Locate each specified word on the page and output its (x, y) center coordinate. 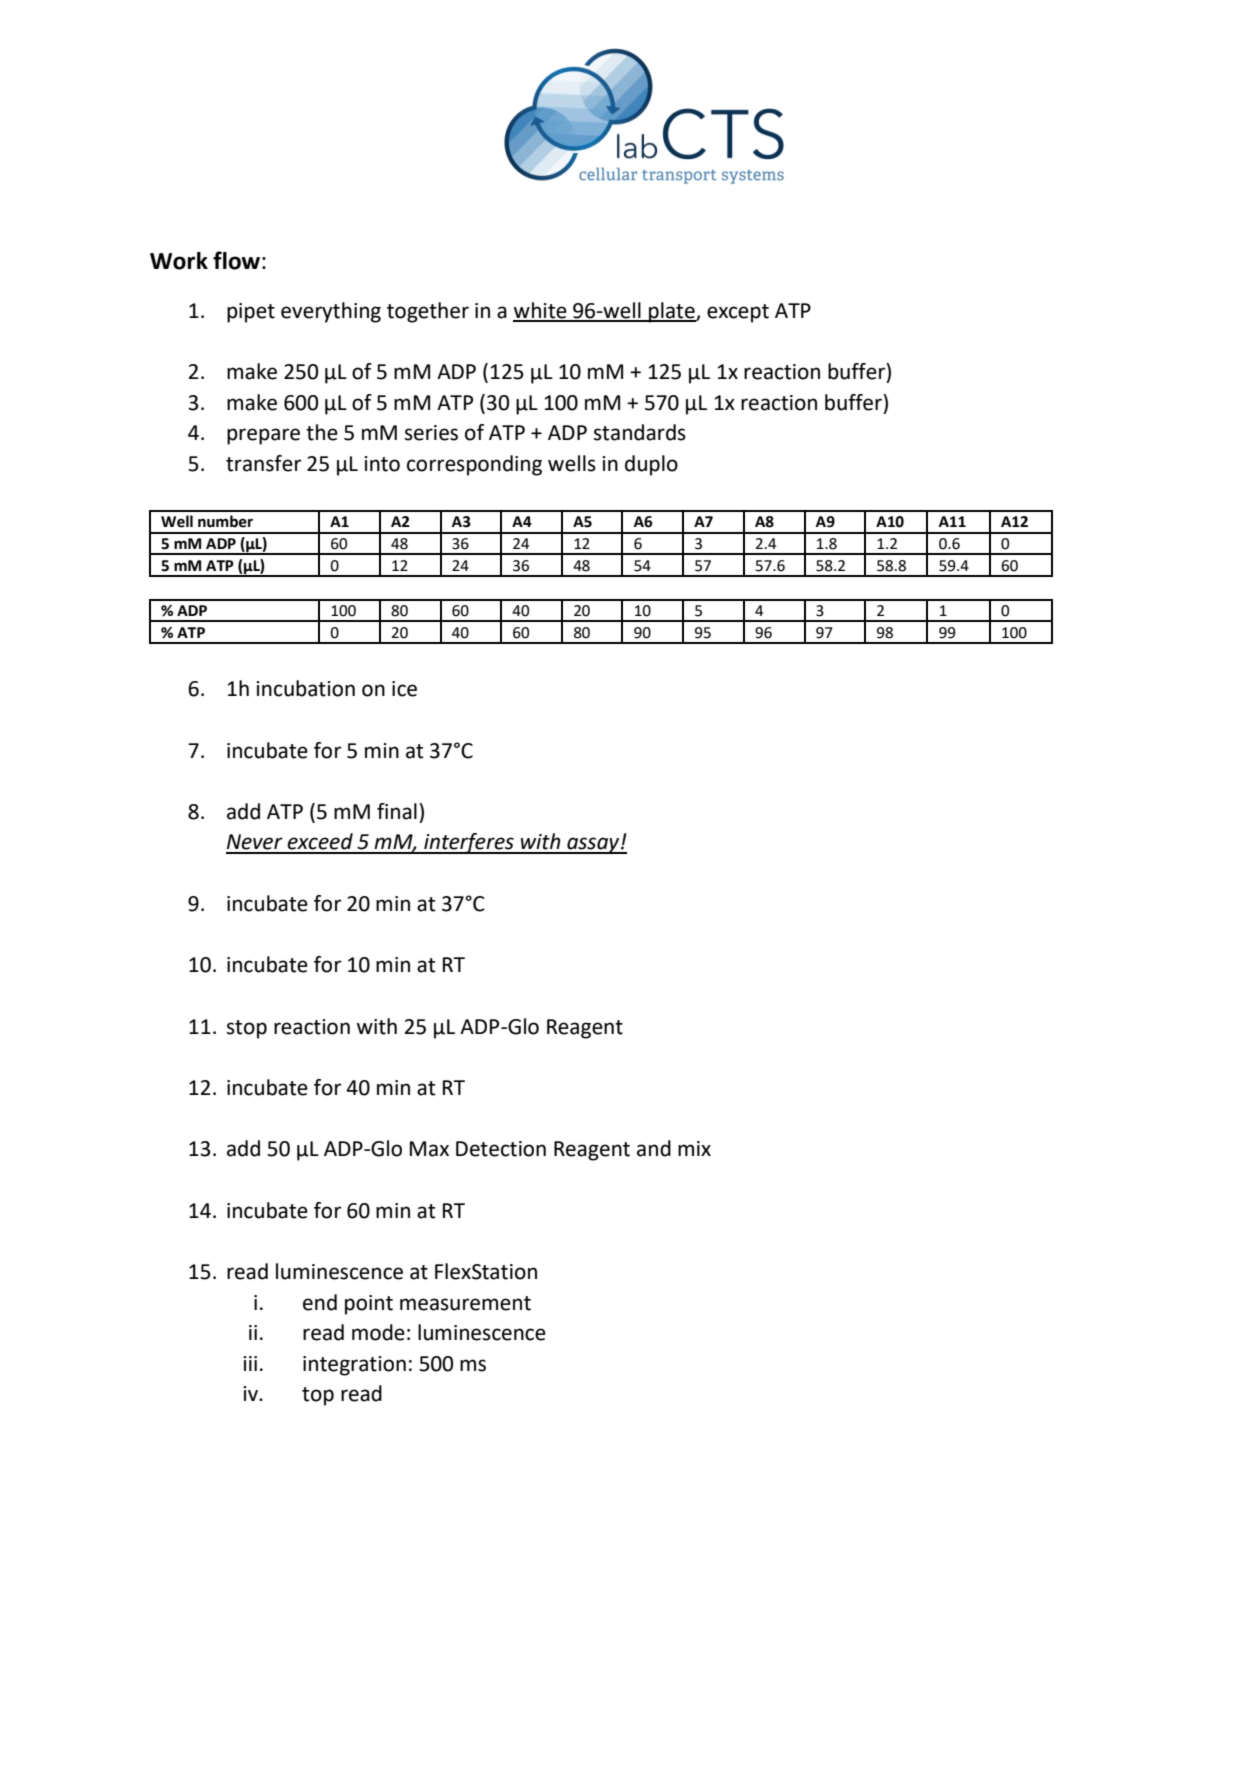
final (397, 811)
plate (672, 312)
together (428, 312)
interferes (469, 843)
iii (250, 1363)
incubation (305, 688)
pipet (251, 313)
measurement (465, 1303)
